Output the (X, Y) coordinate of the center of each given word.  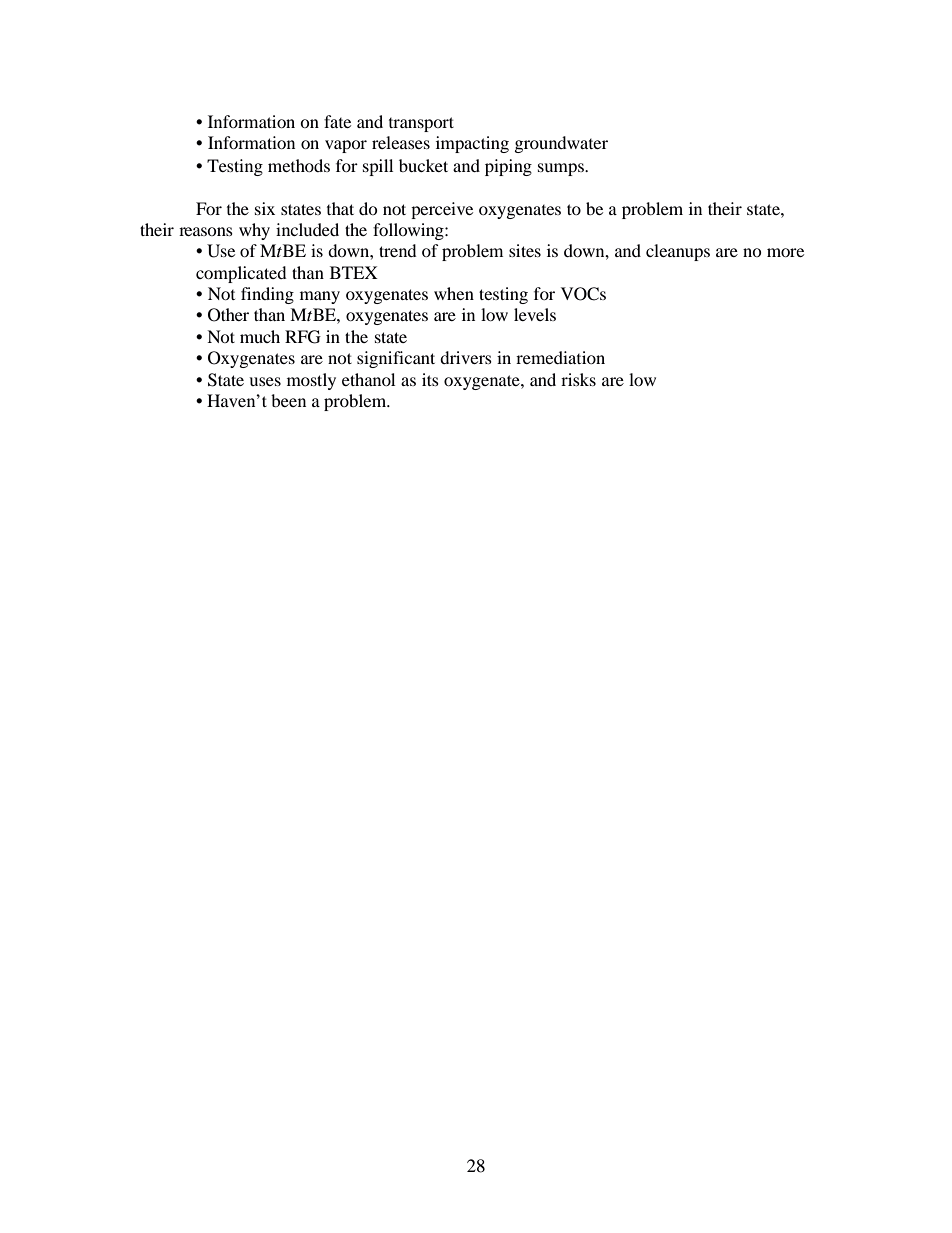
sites (525, 250)
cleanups (678, 252)
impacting (472, 144)
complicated (241, 274)
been (288, 400)
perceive (442, 210)
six (265, 208)
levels (535, 314)
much (260, 336)
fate (337, 121)
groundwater (561, 144)
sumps (562, 169)
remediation (560, 357)
